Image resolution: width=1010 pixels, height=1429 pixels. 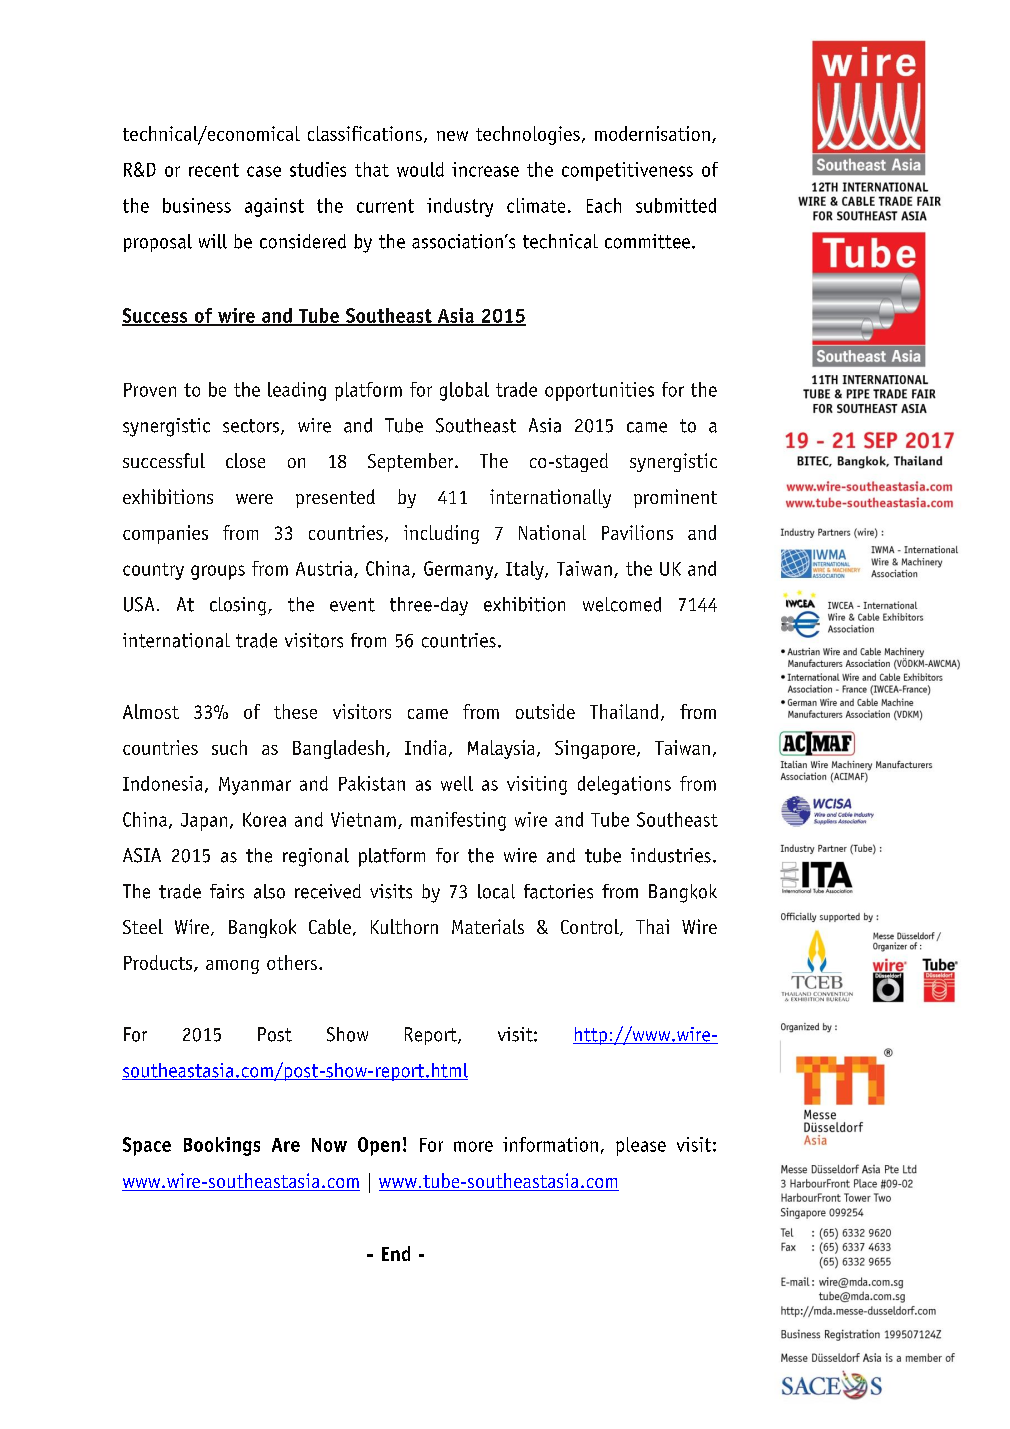 What do you see at coordinates (591, 927) in the image?
I see `Control` at bounding box center [591, 927].
